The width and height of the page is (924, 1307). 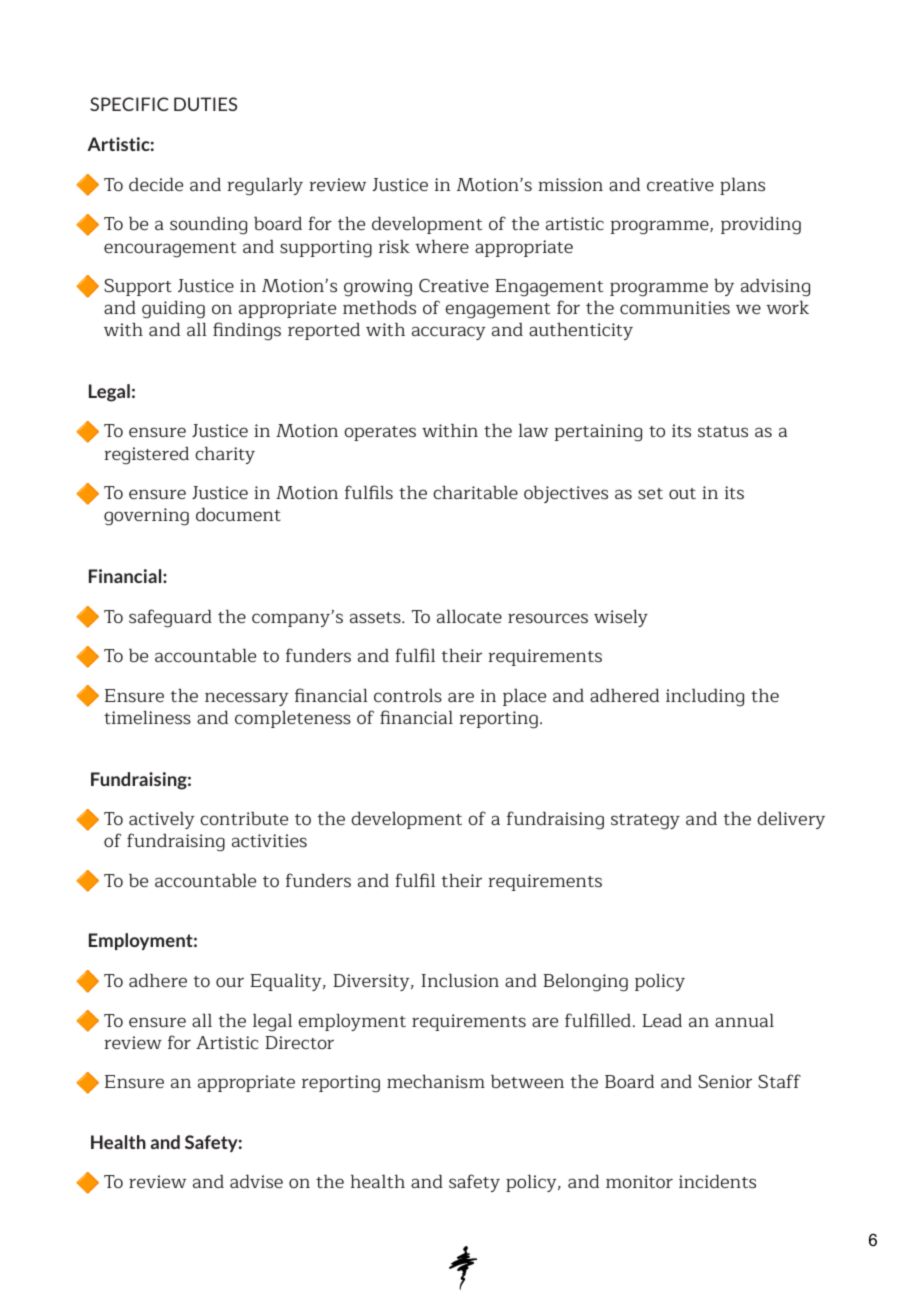 What do you see at coordinates (570, 184) in the page?
I see `mission` at bounding box center [570, 184].
